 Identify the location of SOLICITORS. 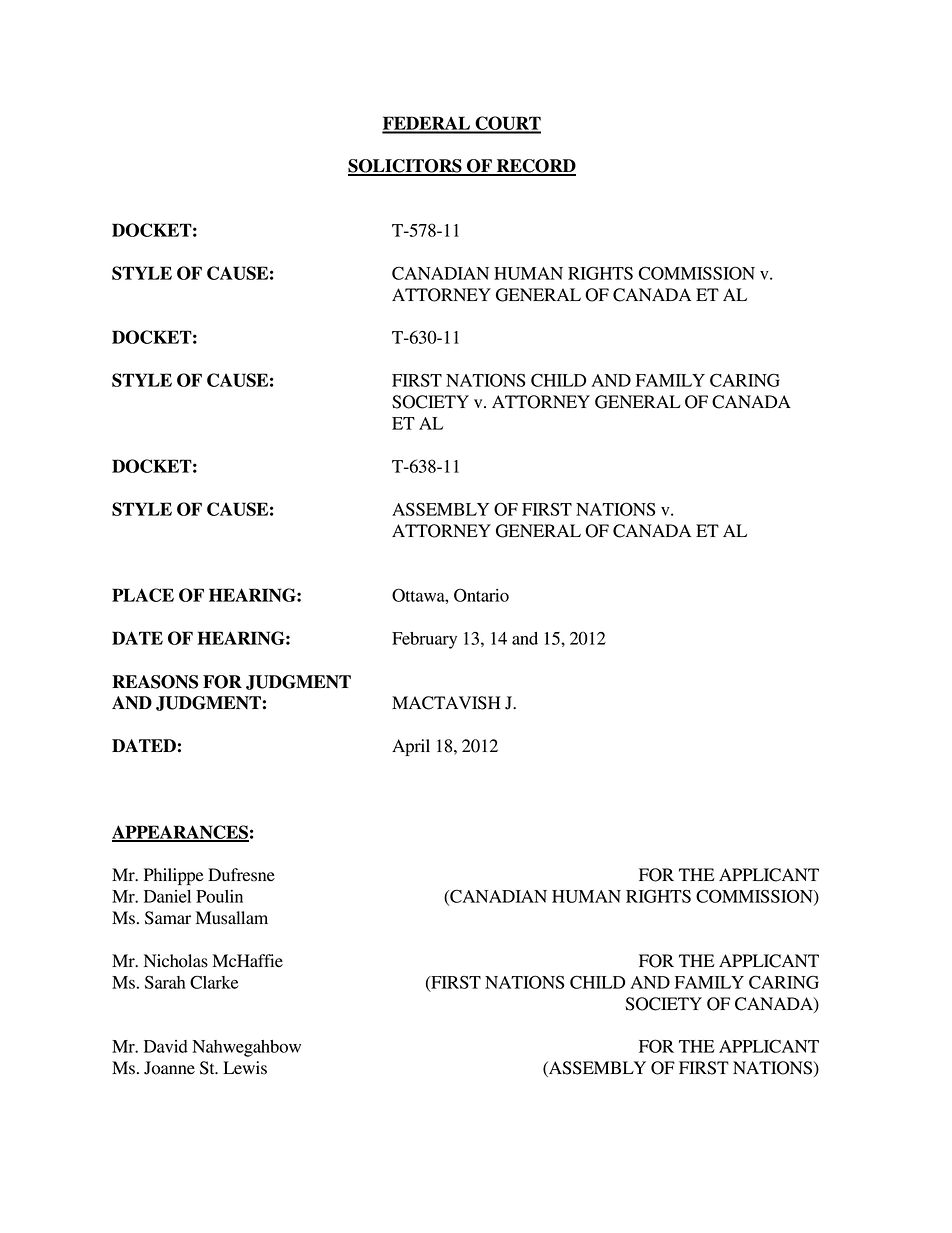
(406, 167).
